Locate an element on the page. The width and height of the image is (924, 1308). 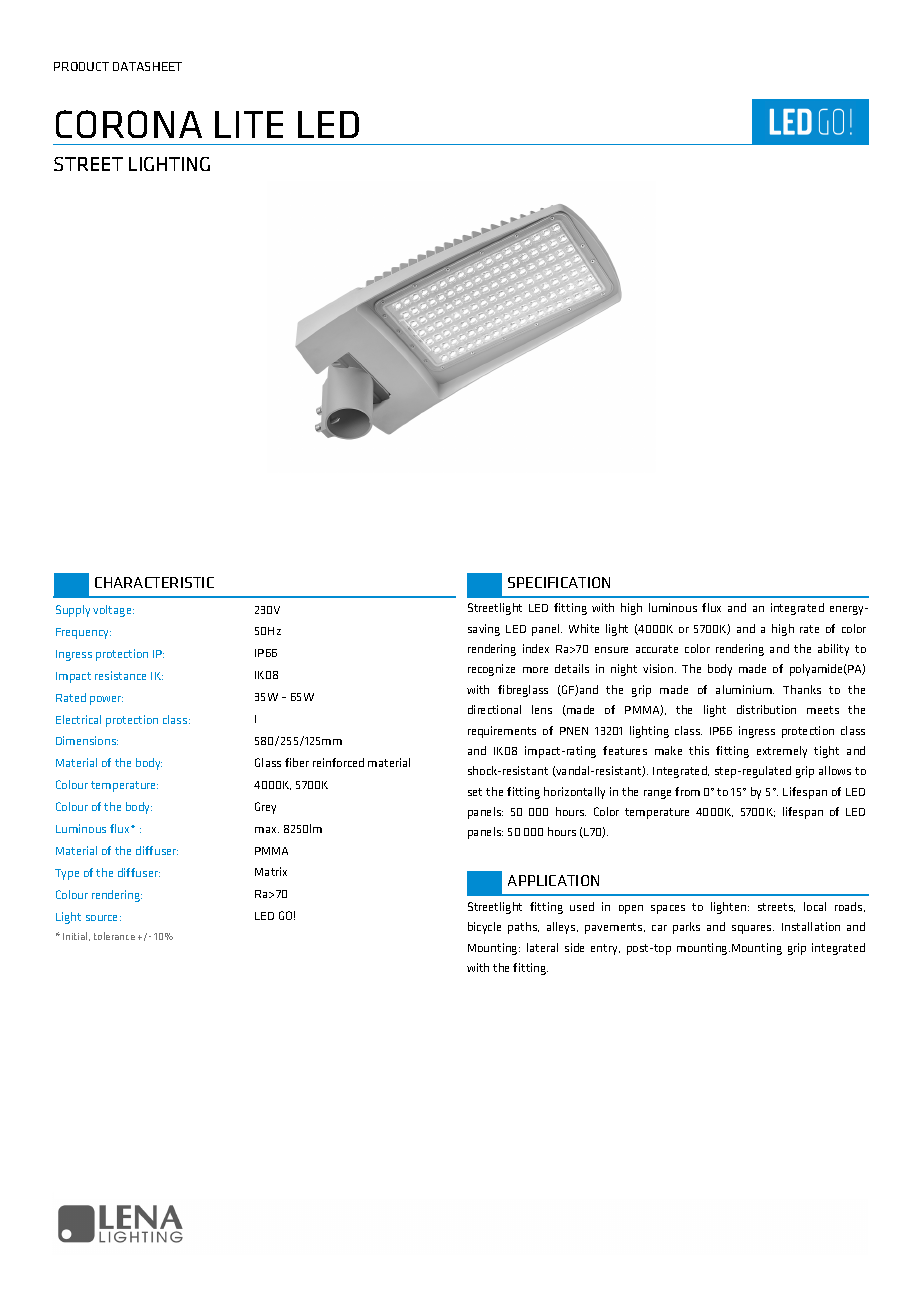
CORONA is located at coordinates (129, 124).
